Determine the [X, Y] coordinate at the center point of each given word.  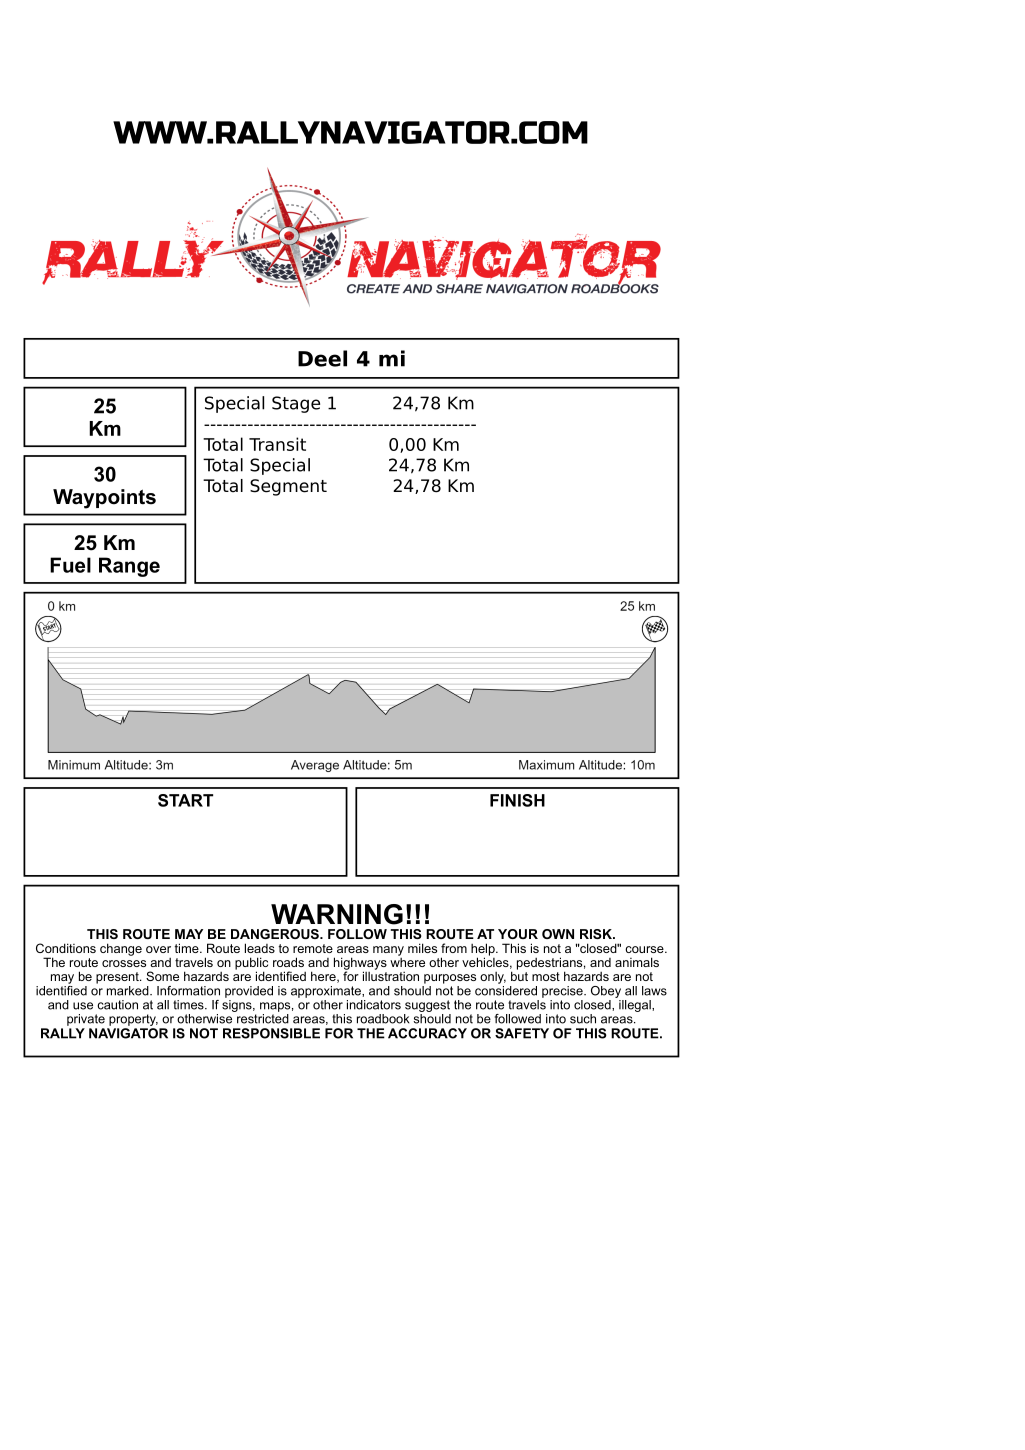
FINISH [517, 800]
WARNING [337, 914]
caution [117, 1005]
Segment [288, 487]
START [185, 800]
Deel [322, 358]
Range [129, 567]
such [583, 1019]
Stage [296, 404]
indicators [374, 1005]
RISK [597, 934]
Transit [277, 444]
